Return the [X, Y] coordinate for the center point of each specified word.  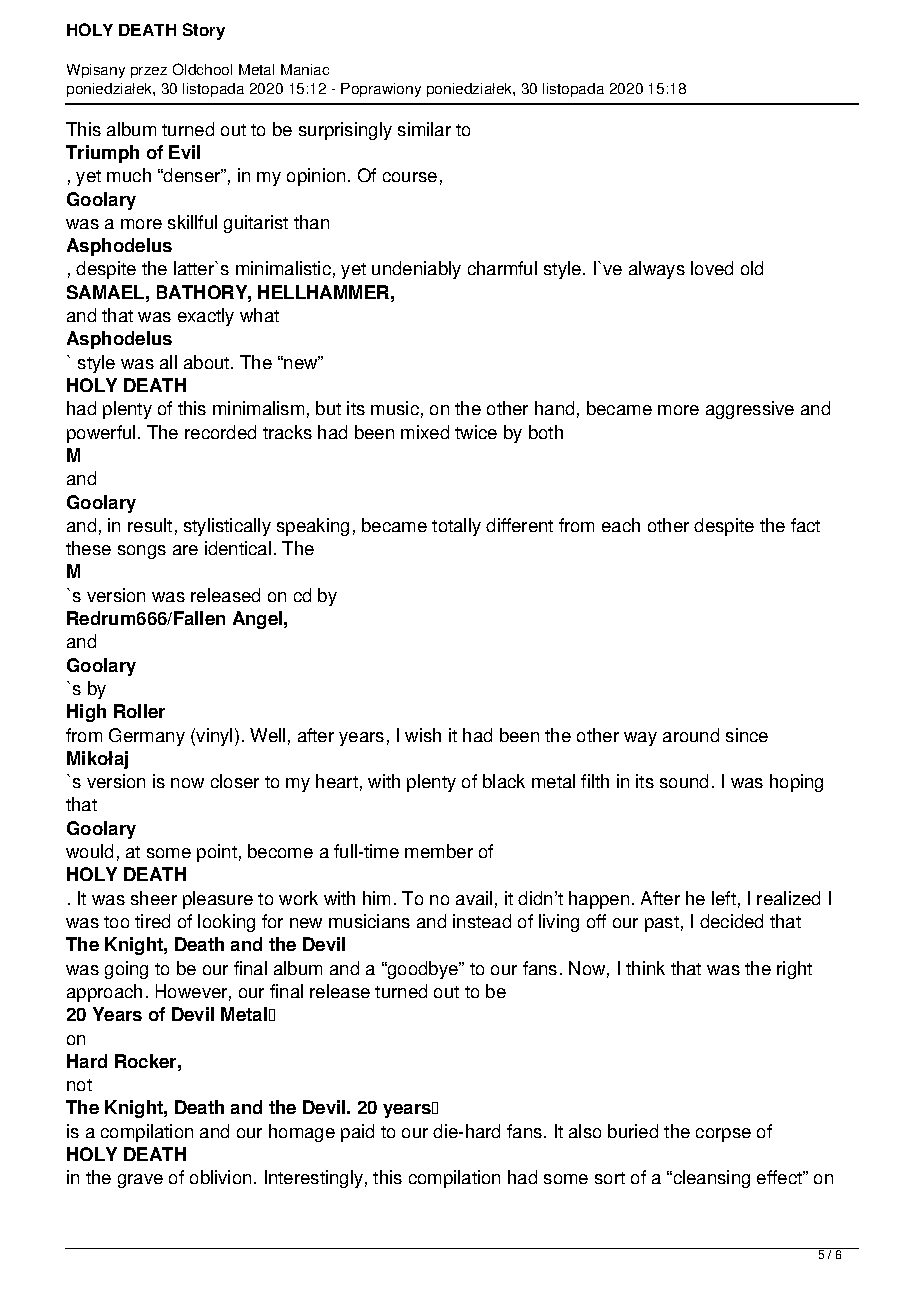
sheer [154, 898]
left [724, 898]
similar [424, 129]
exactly [206, 317]
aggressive [750, 410]
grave [140, 1181]
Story [204, 31]
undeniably [416, 270]
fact [805, 525]
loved [712, 268]
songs [142, 552]
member [439, 851]
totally [456, 527]
